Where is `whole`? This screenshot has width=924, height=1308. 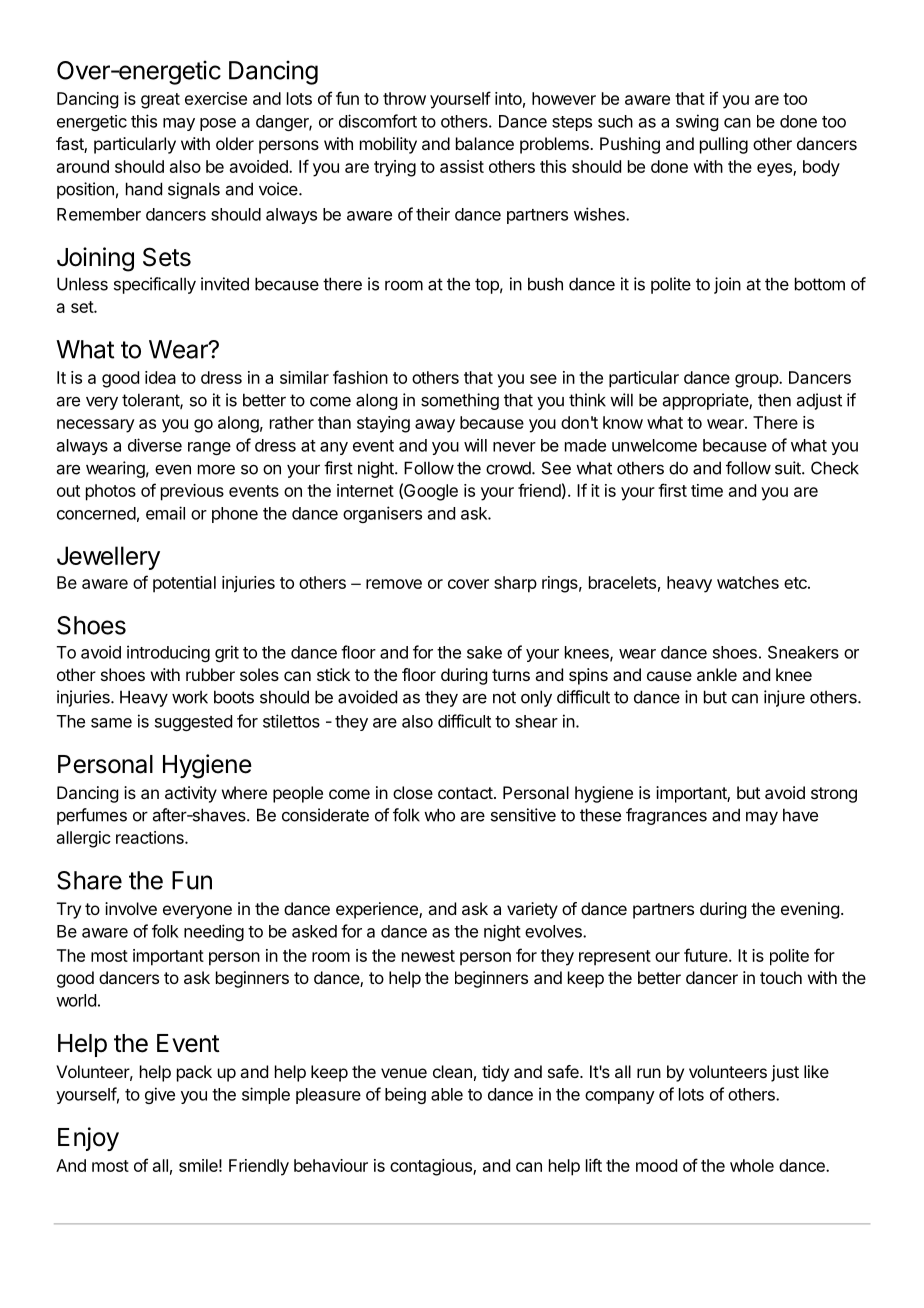 whole is located at coordinates (752, 1165).
